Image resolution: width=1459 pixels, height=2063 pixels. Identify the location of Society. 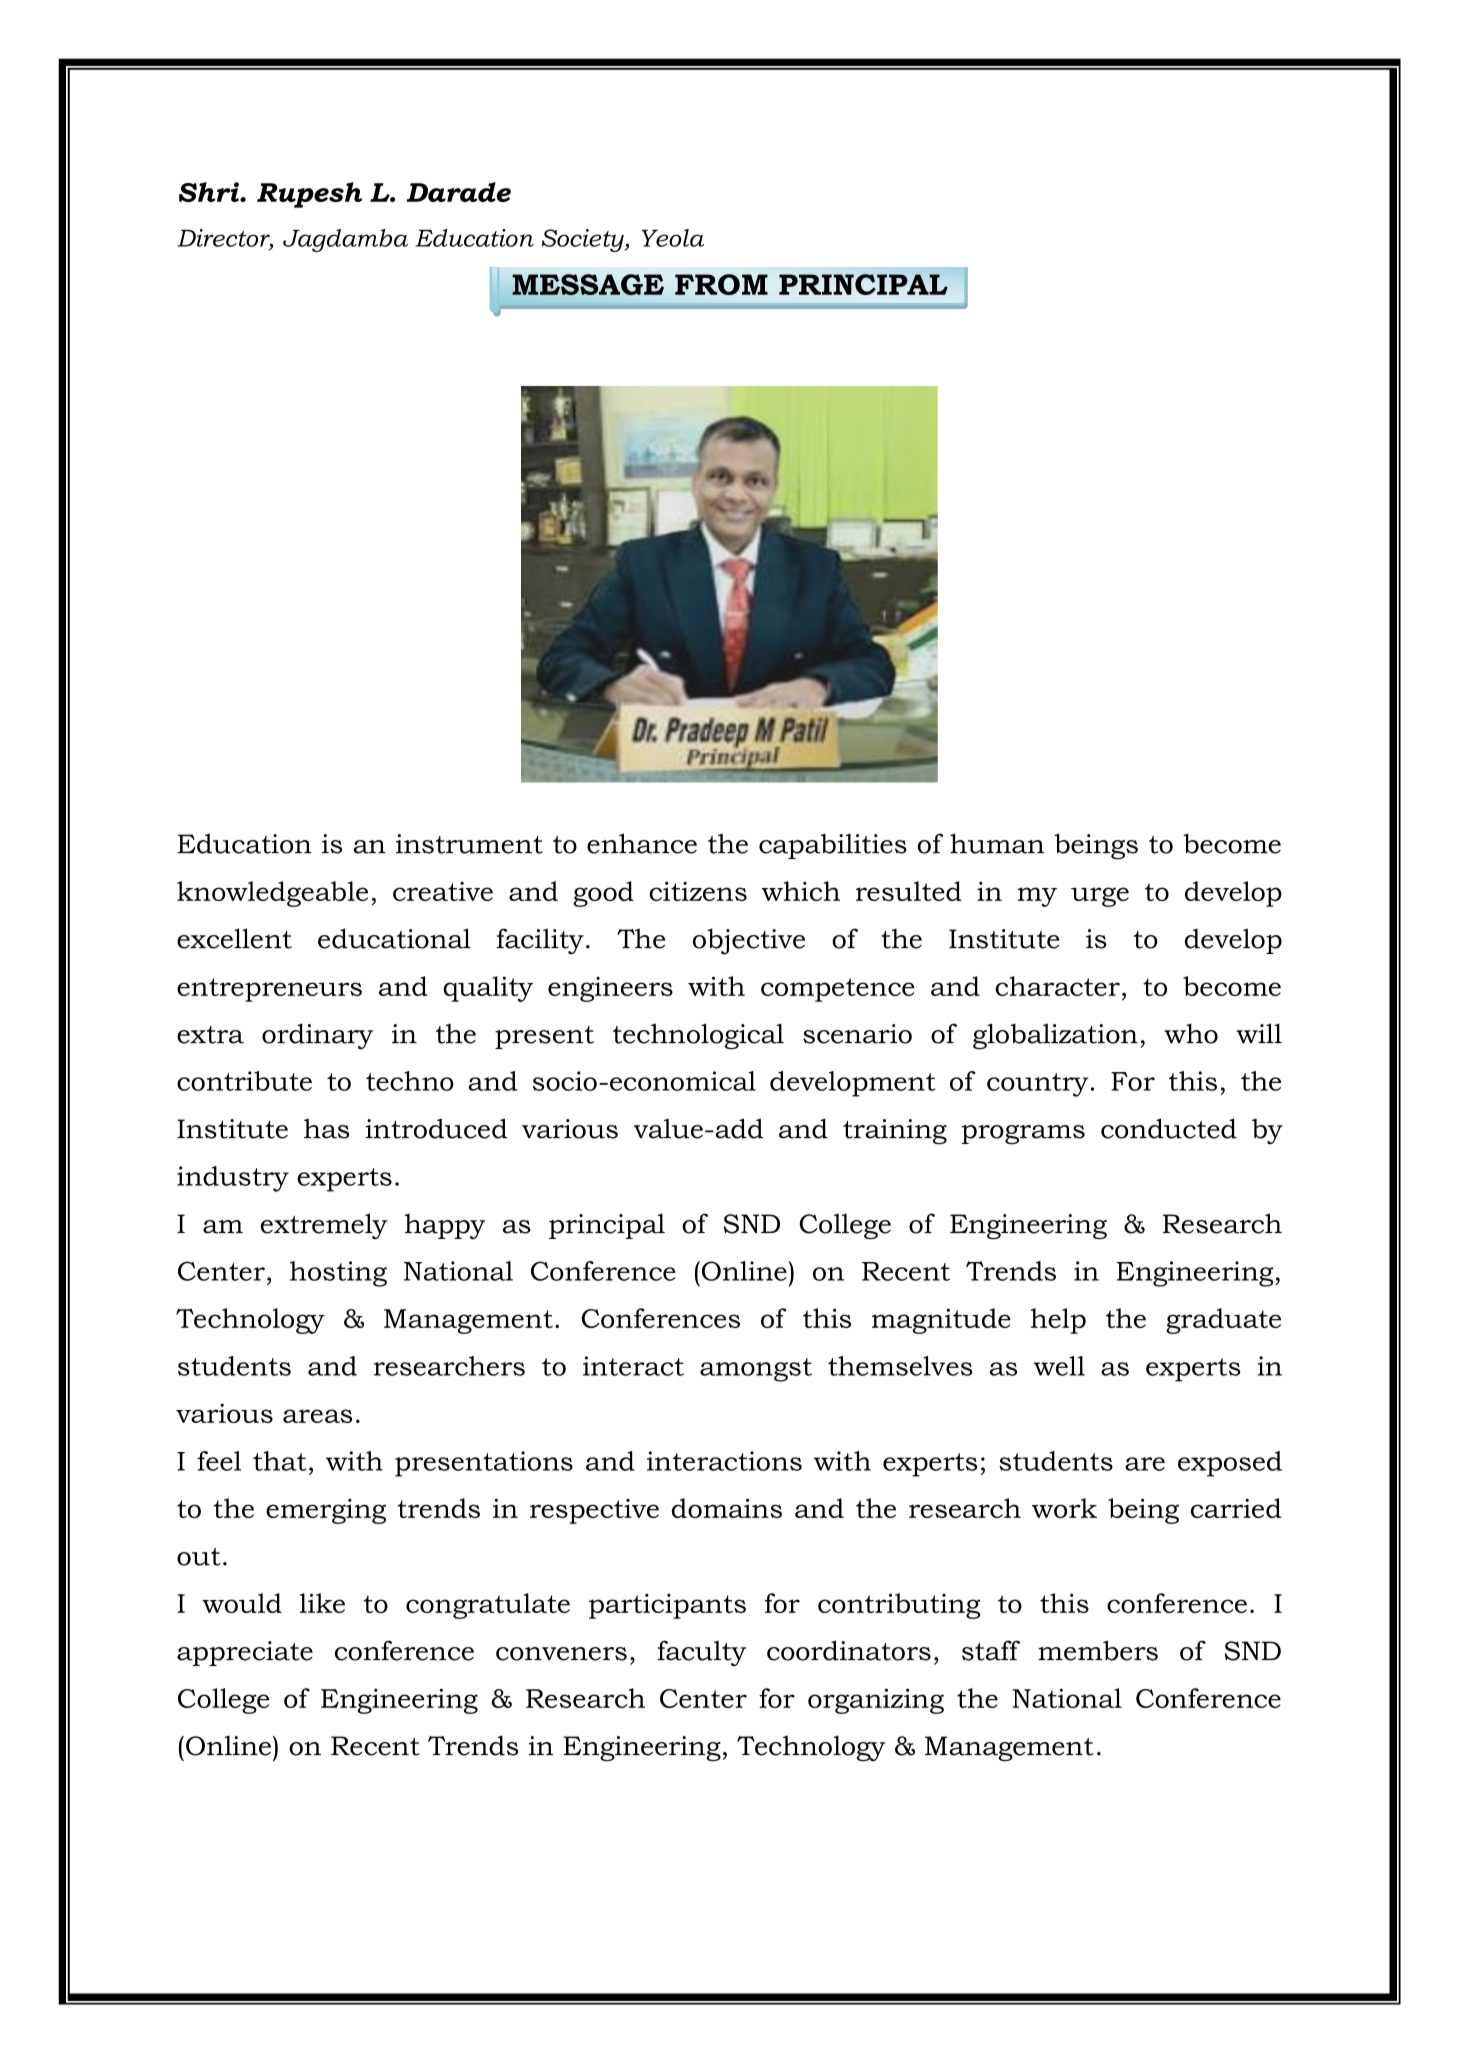
(584, 240).
